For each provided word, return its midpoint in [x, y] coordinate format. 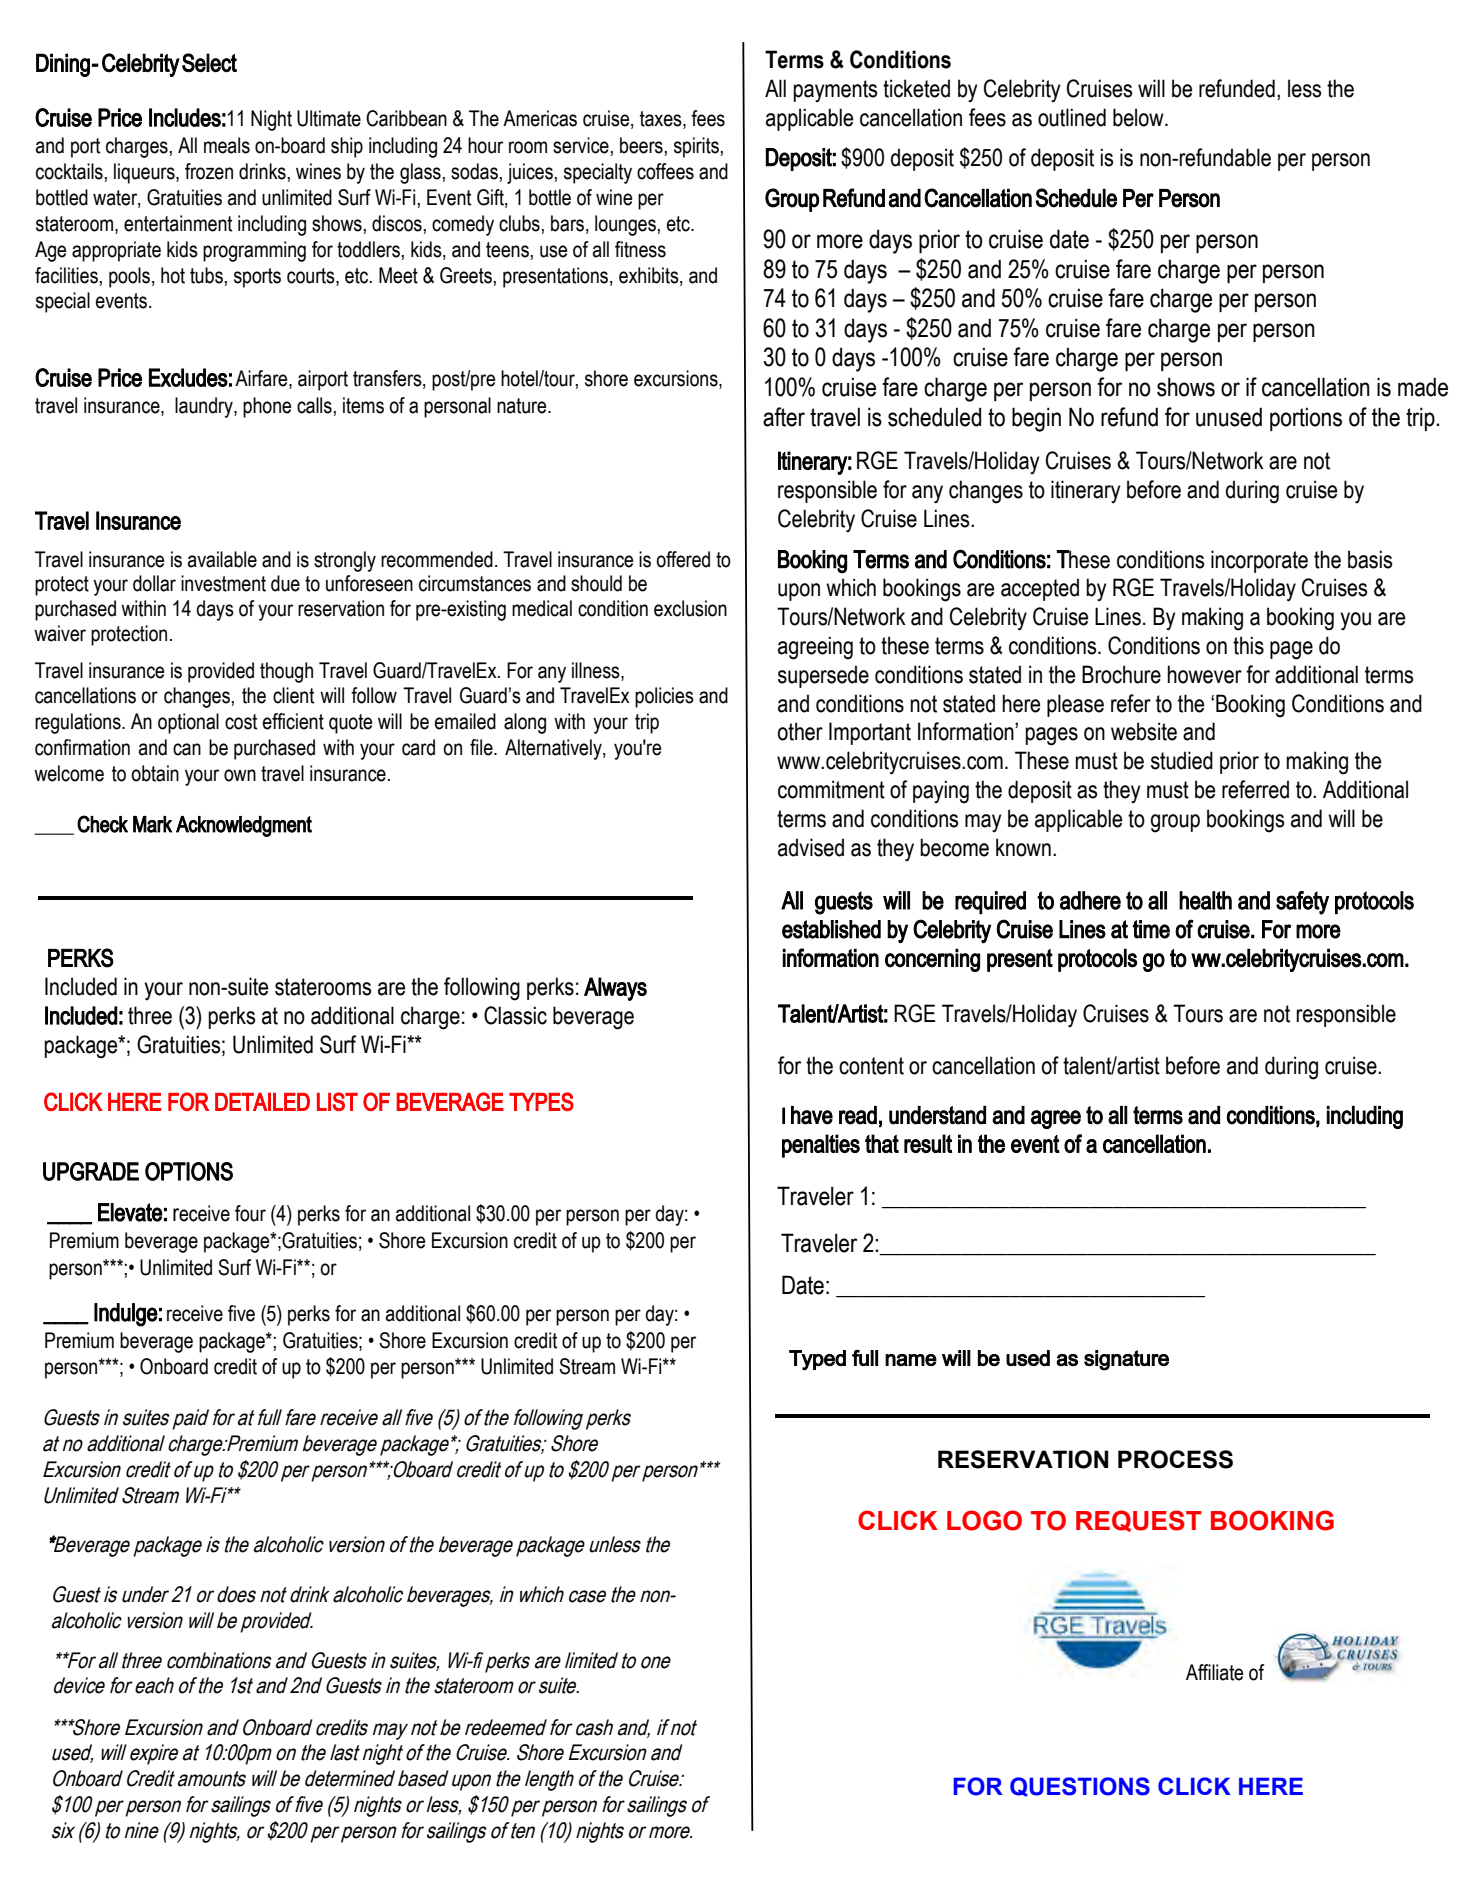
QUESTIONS [1080, 1787]
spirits [696, 147]
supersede [823, 676]
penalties [821, 1146]
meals [227, 145]
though [286, 672]
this [1248, 645]
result [928, 1143]
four [250, 1213]
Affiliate [1214, 1672]
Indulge [126, 1315]
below [1139, 117]
